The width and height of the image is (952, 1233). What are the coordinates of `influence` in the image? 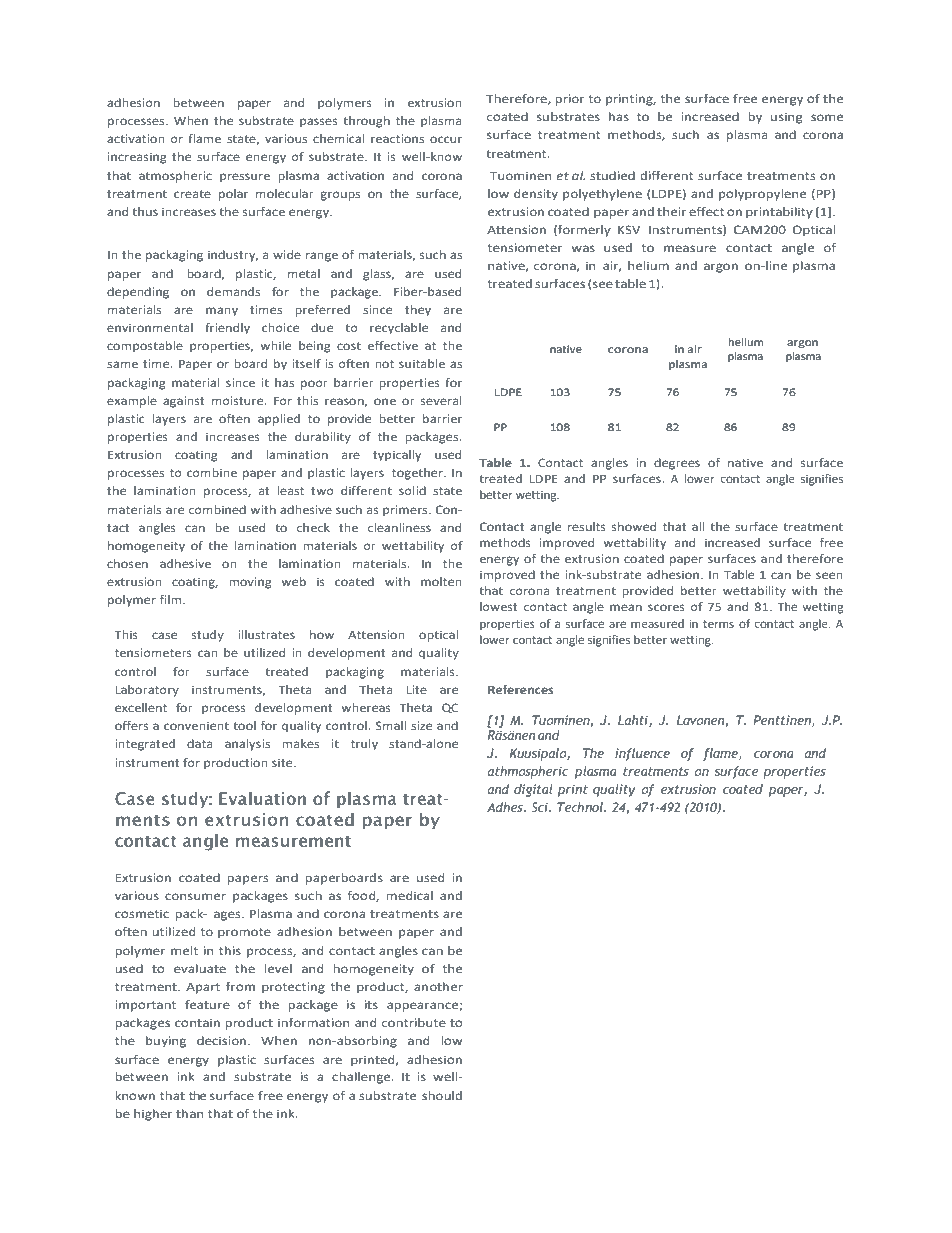 It's located at (642, 754).
